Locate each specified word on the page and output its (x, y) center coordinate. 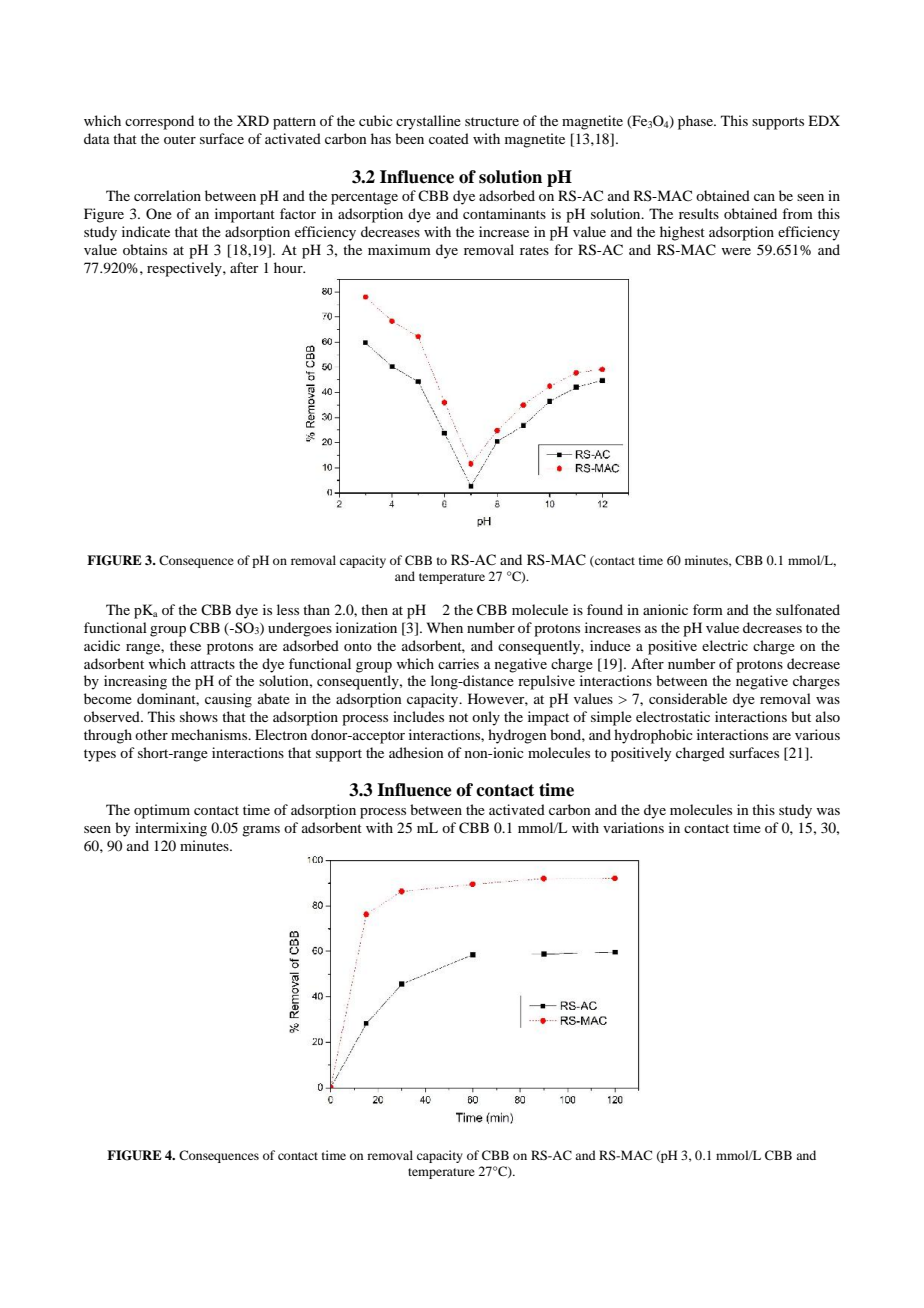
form (708, 609)
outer (180, 139)
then (374, 609)
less (288, 609)
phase (696, 122)
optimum (162, 811)
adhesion (416, 752)
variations (633, 827)
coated (449, 138)
